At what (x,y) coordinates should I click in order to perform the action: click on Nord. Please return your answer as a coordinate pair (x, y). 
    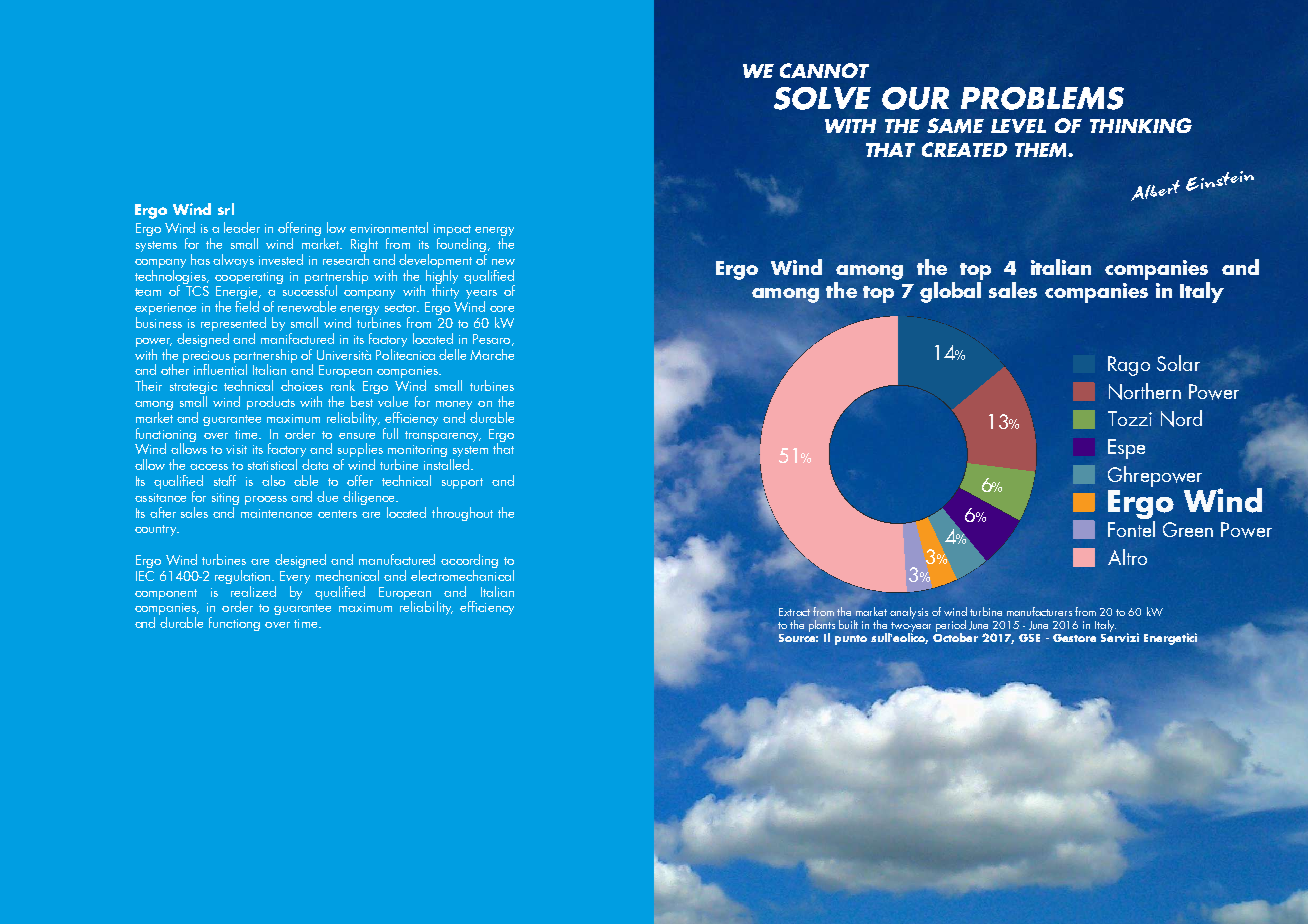
    Looking at the image, I should click on (1181, 418).
